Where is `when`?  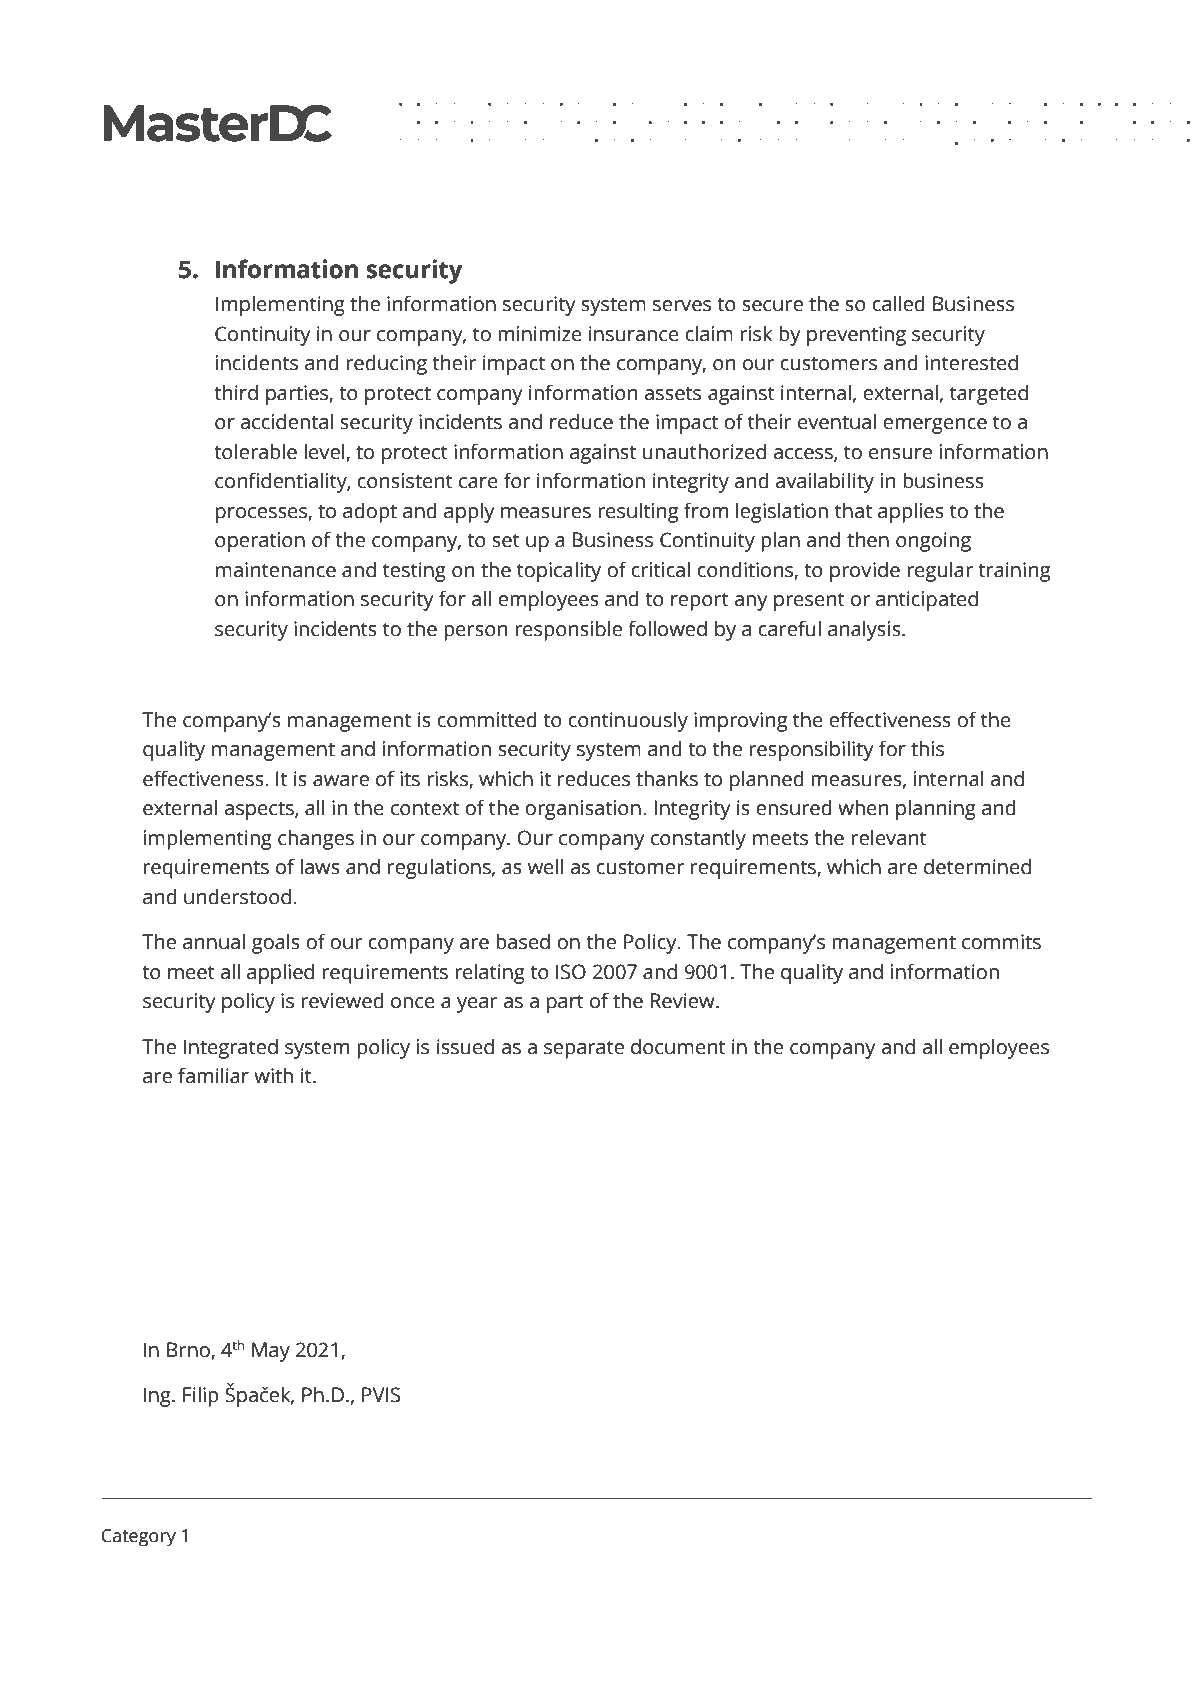
when is located at coordinates (863, 807).
